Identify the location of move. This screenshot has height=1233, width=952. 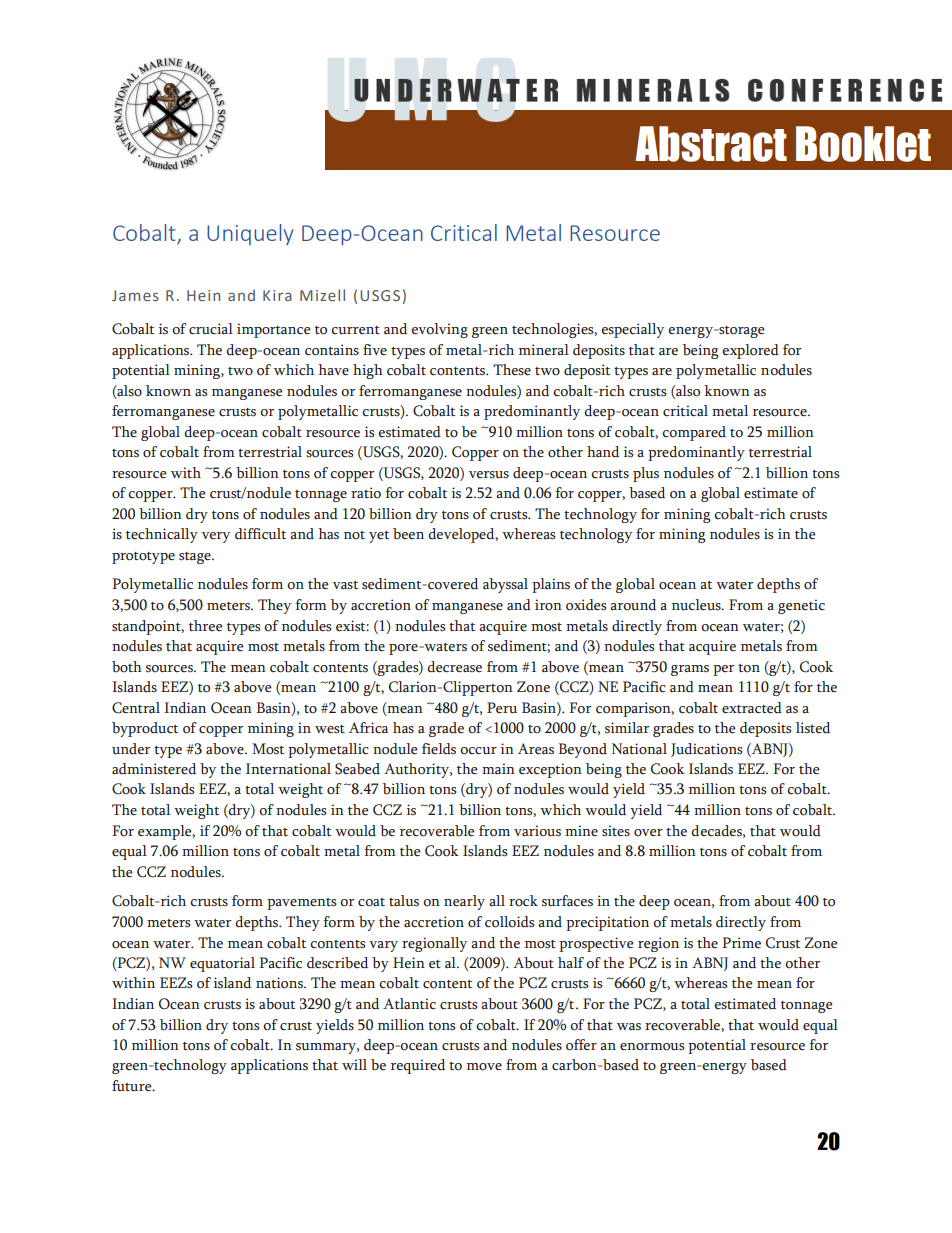
(484, 1067).
